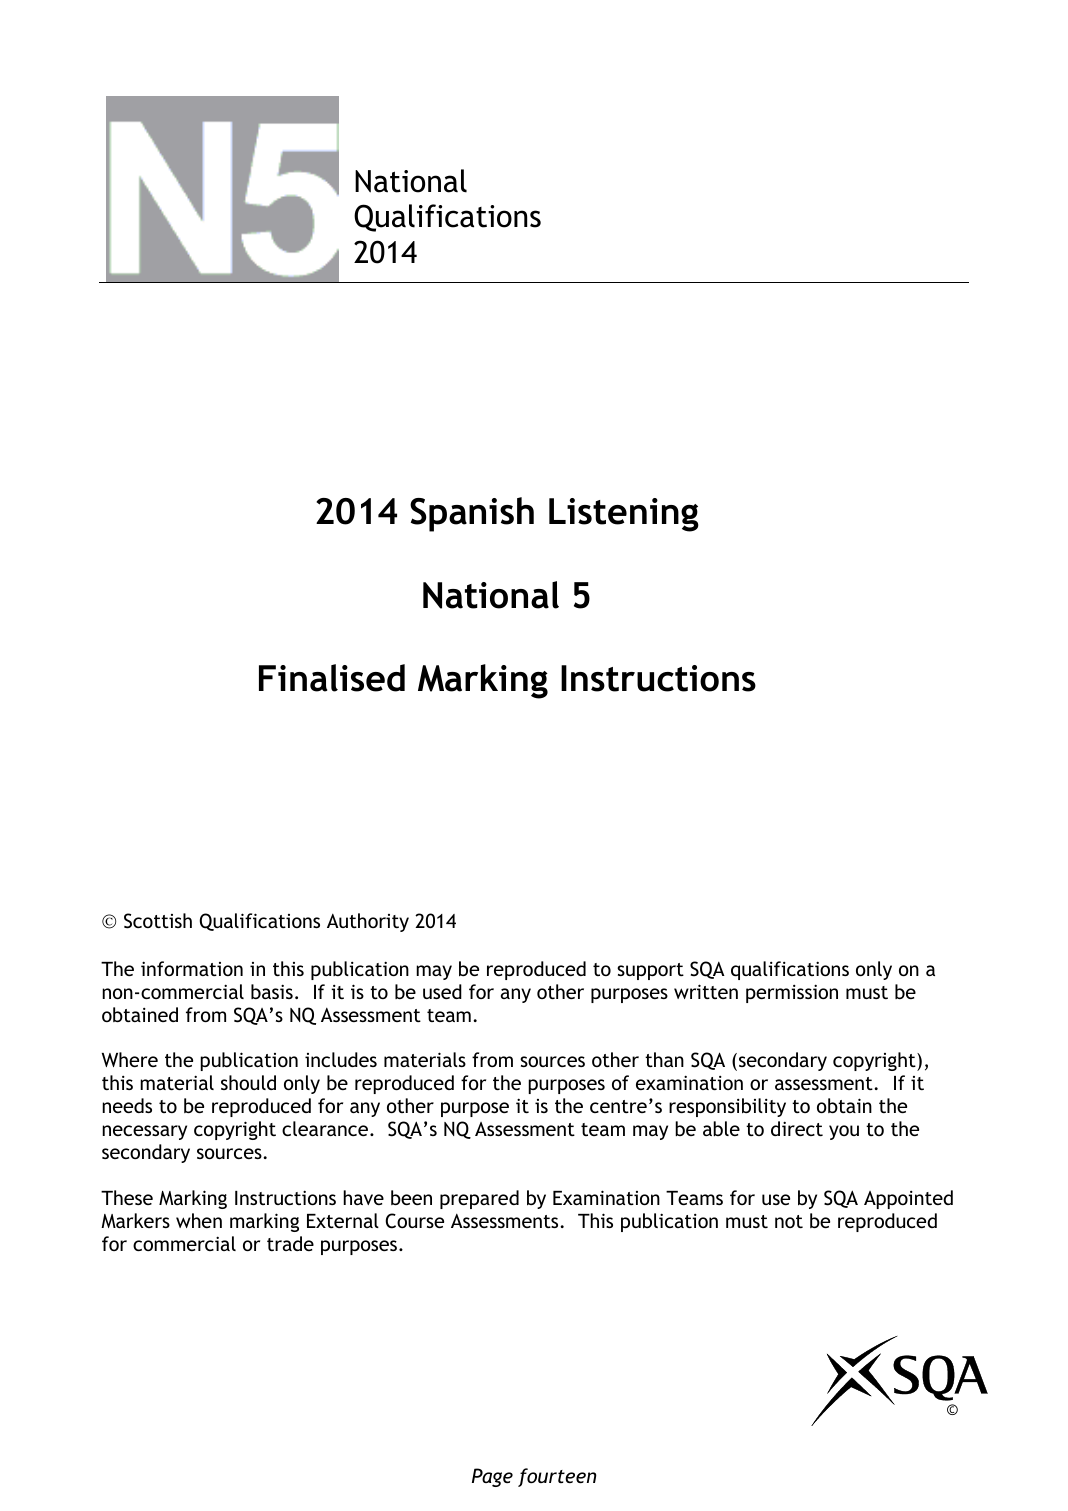  What do you see at coordinates (442, 991) in the screenshot?
I see `used` at bounding box center [442, 991].
